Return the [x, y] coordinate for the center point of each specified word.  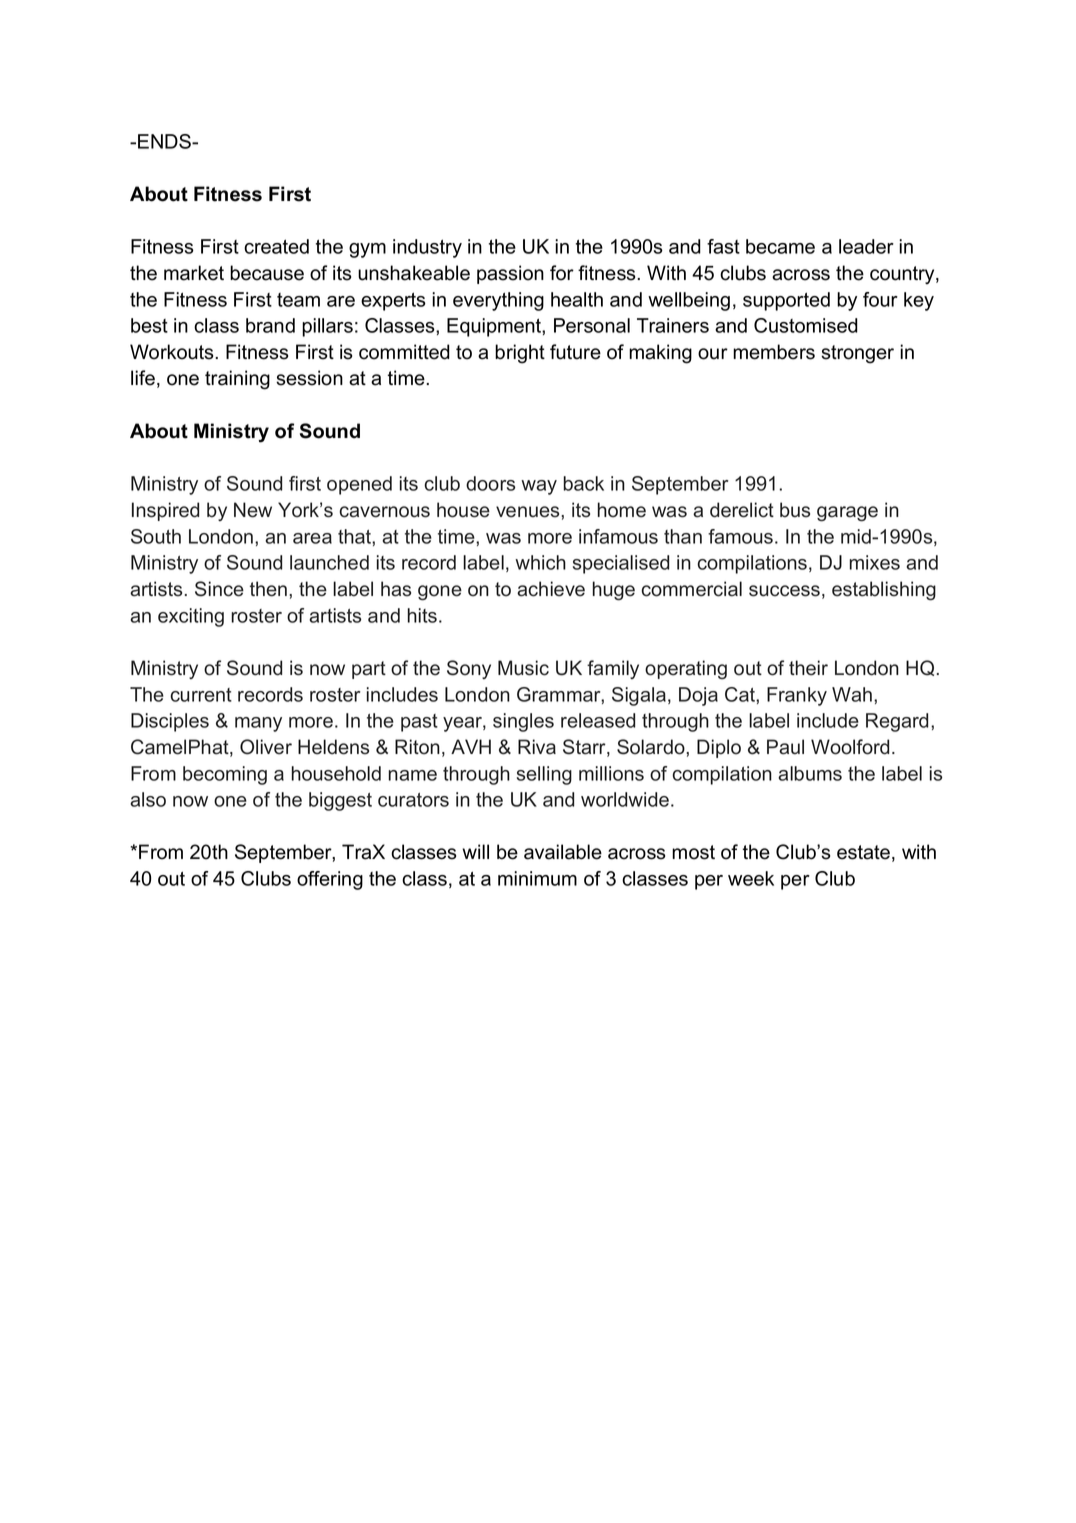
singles [523, 722]
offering [330, 880]
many [258, 724]
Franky [797, 696]
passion [510, 274]
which [540, 562]
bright [520, 354]
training [237, 380]
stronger [857, 354]
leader [866, 246]
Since [219, 589]
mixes [874, 562]
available [563, 852]
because [267, 273]
